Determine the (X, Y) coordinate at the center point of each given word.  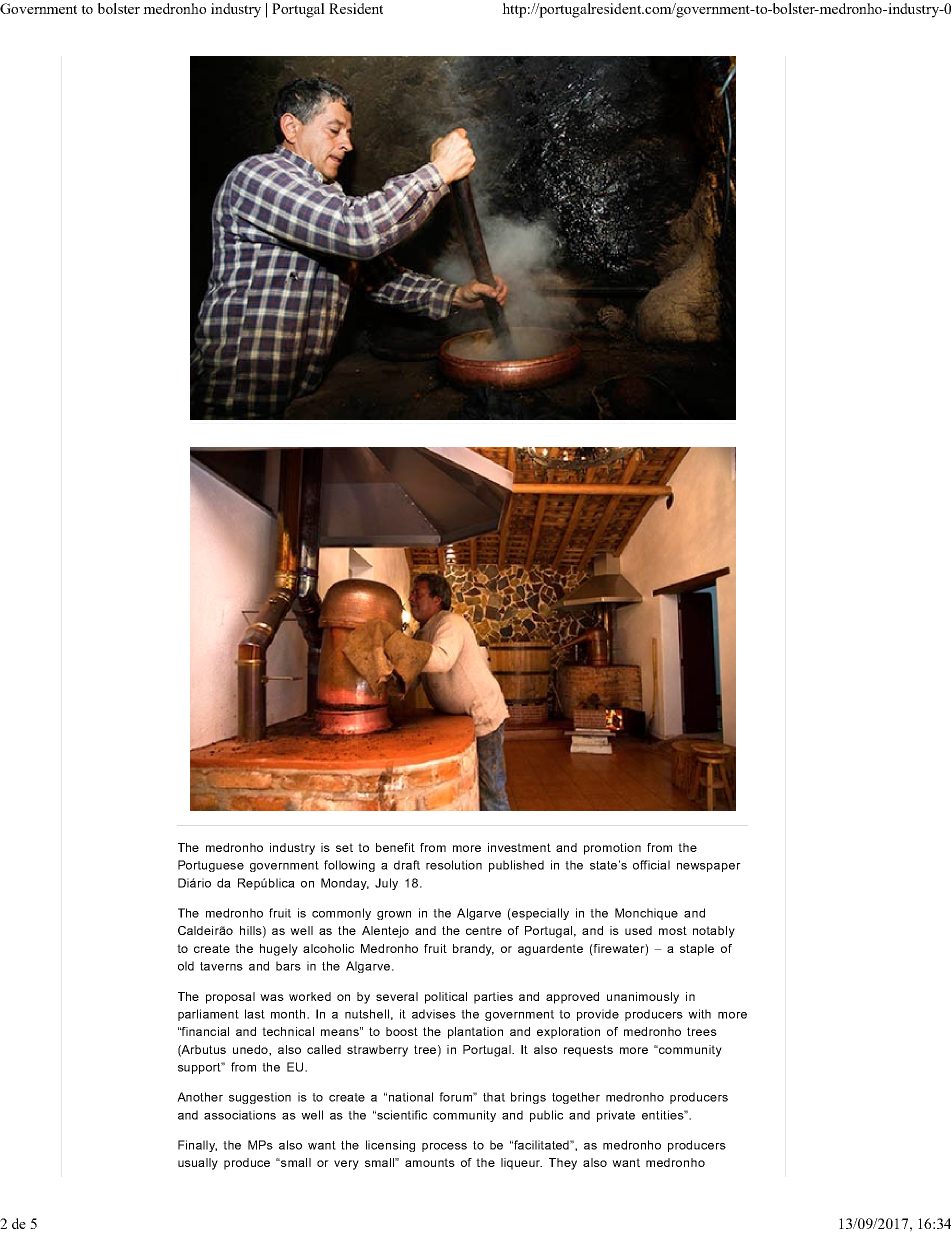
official (651, 865)
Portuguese (211, 866)
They (563, 1164)
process (444, 1147)
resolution (454, 865)
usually (198, 1164)
